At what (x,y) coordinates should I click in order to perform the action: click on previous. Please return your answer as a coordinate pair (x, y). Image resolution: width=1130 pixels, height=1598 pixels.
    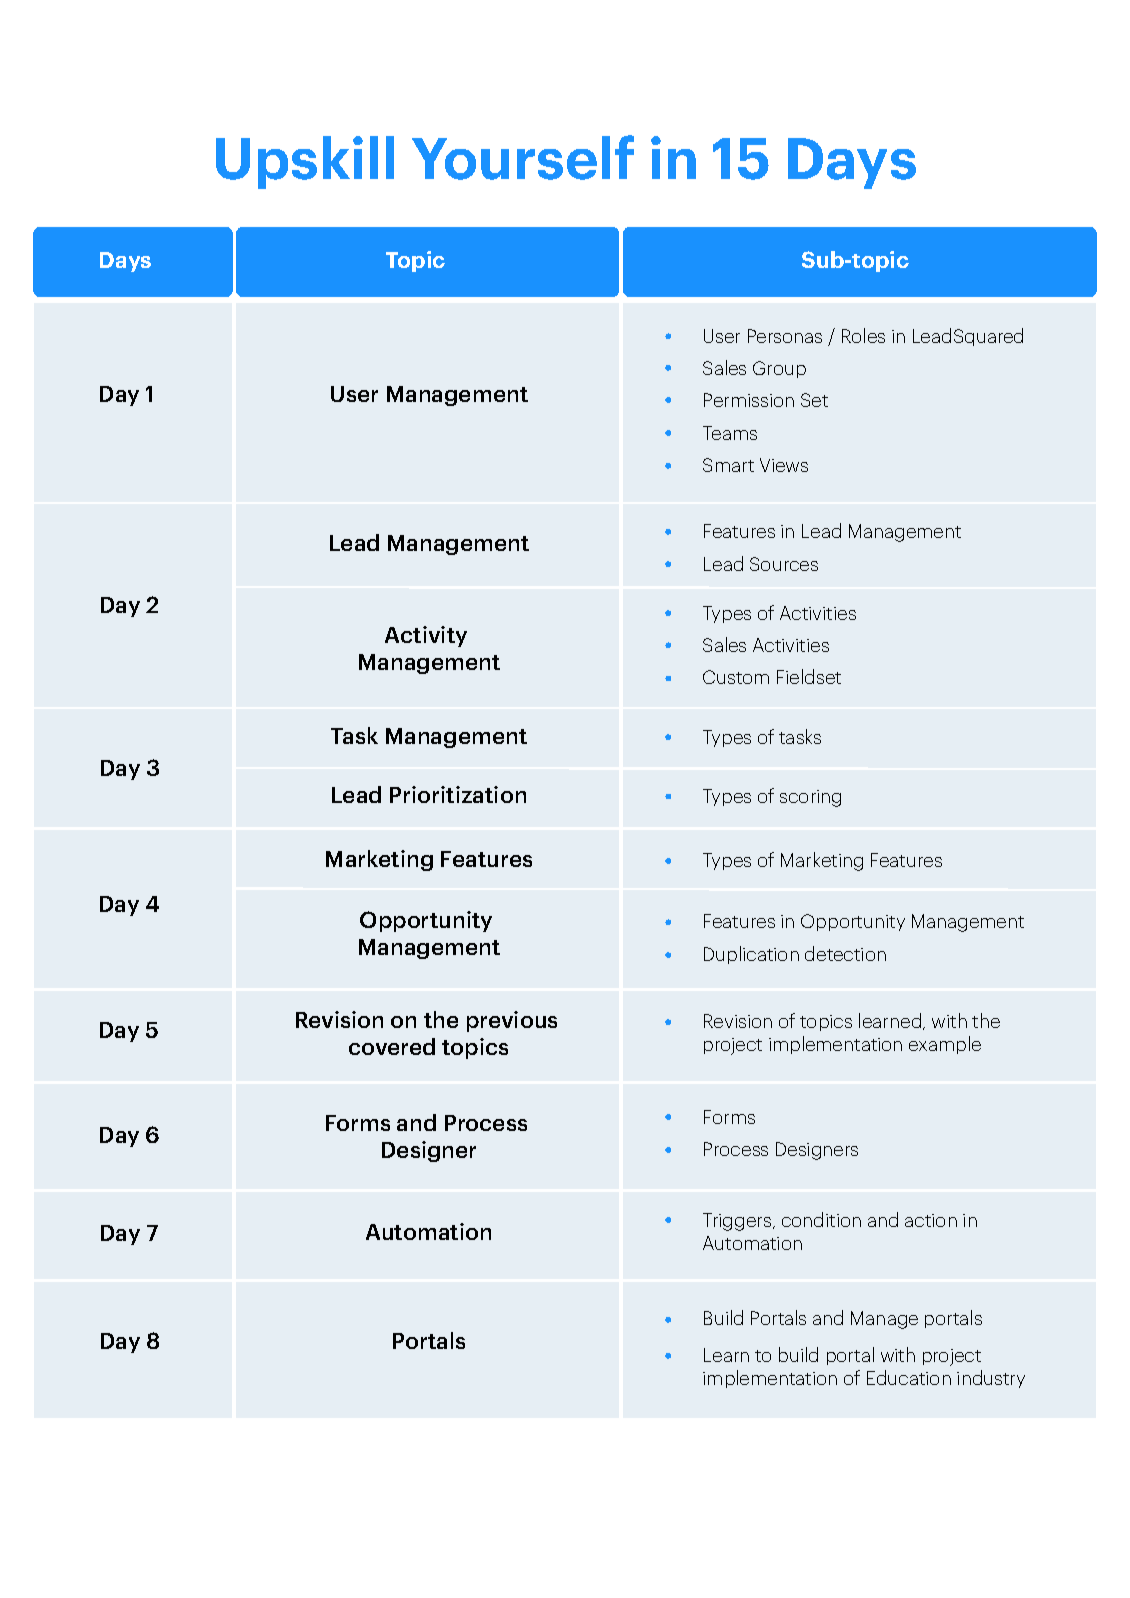
    Looking at the image, I should click on (512, 1021).
